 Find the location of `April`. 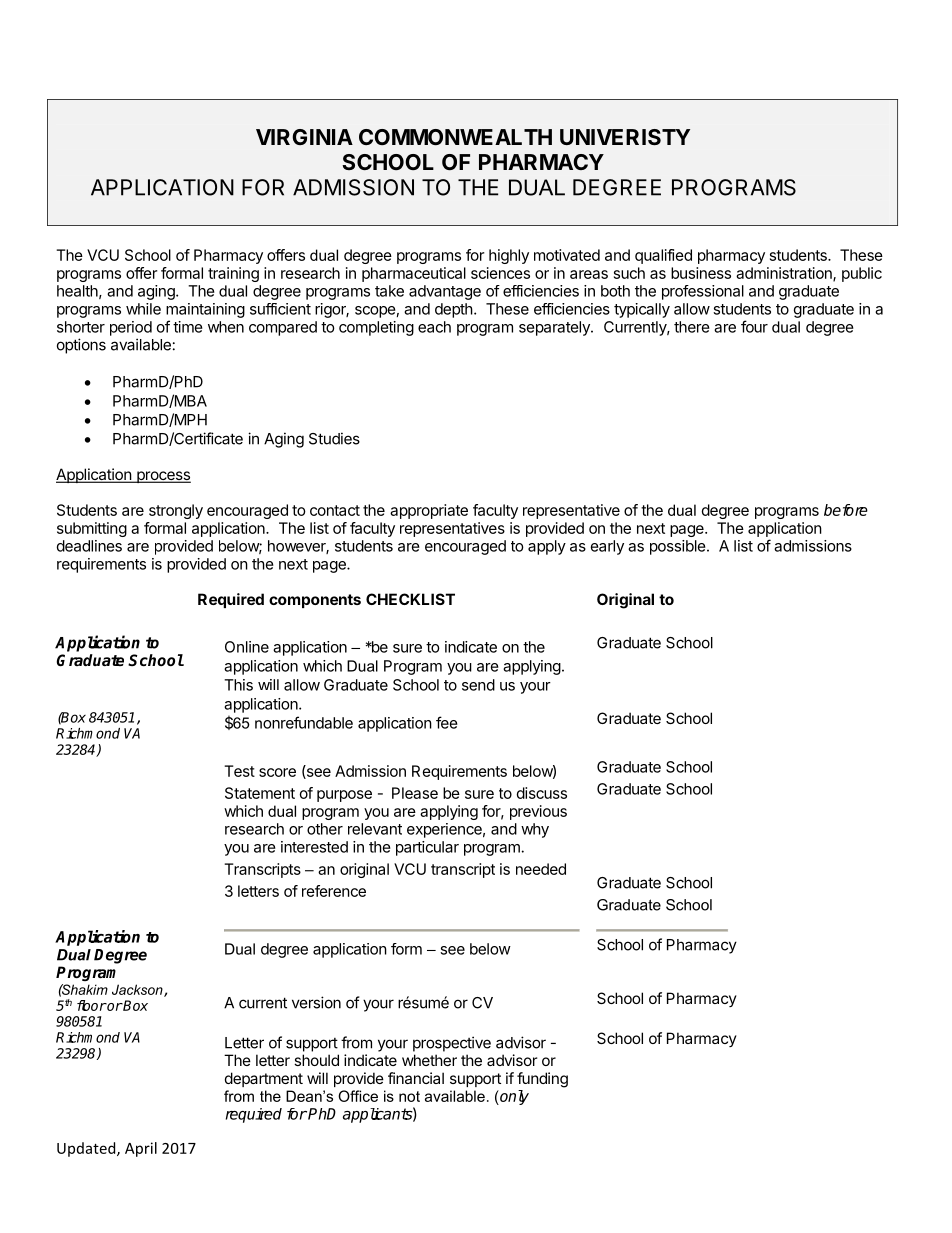

April is located at coordinates (141, 1149).
